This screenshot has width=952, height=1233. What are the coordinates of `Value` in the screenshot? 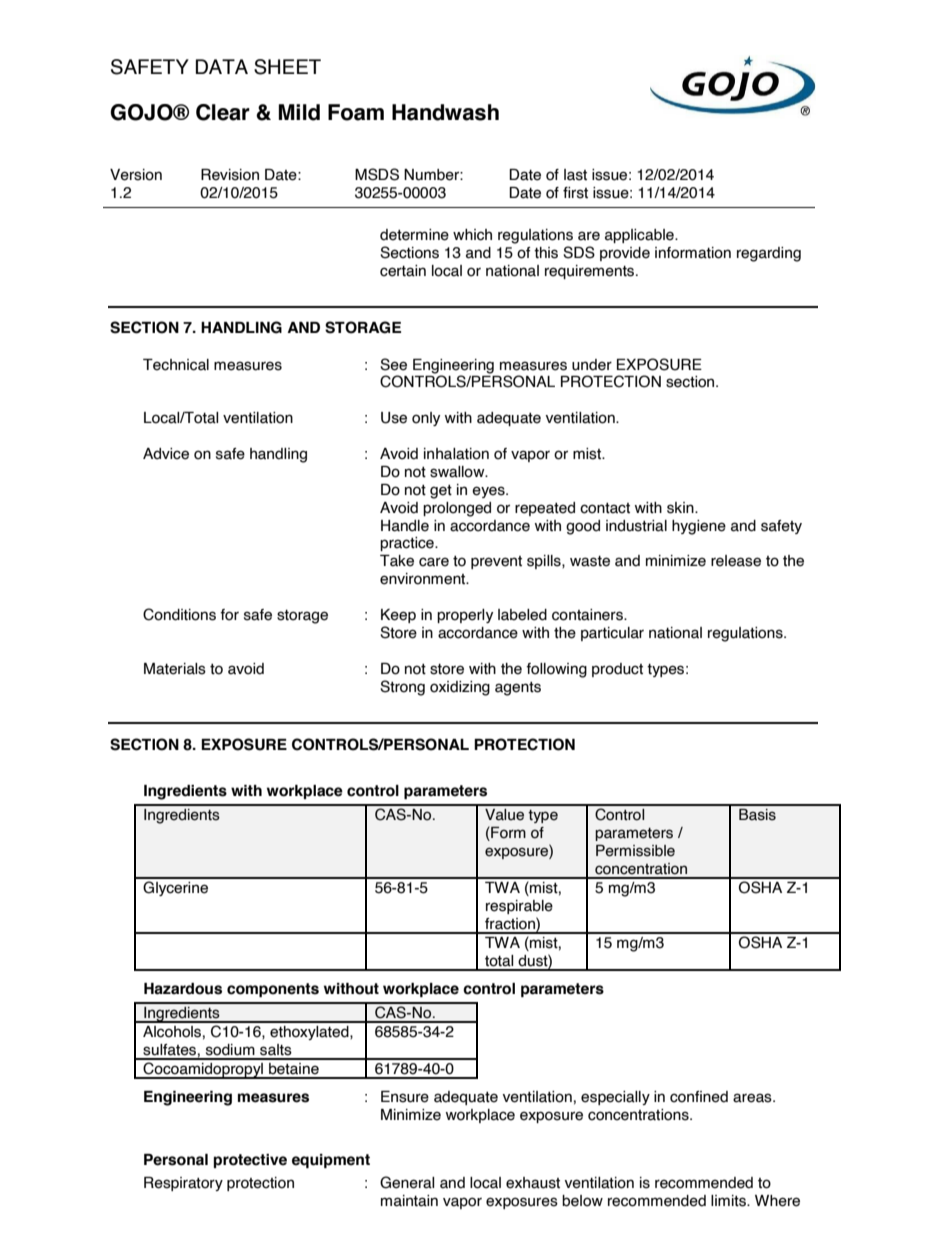 It's located at (504, 815).
